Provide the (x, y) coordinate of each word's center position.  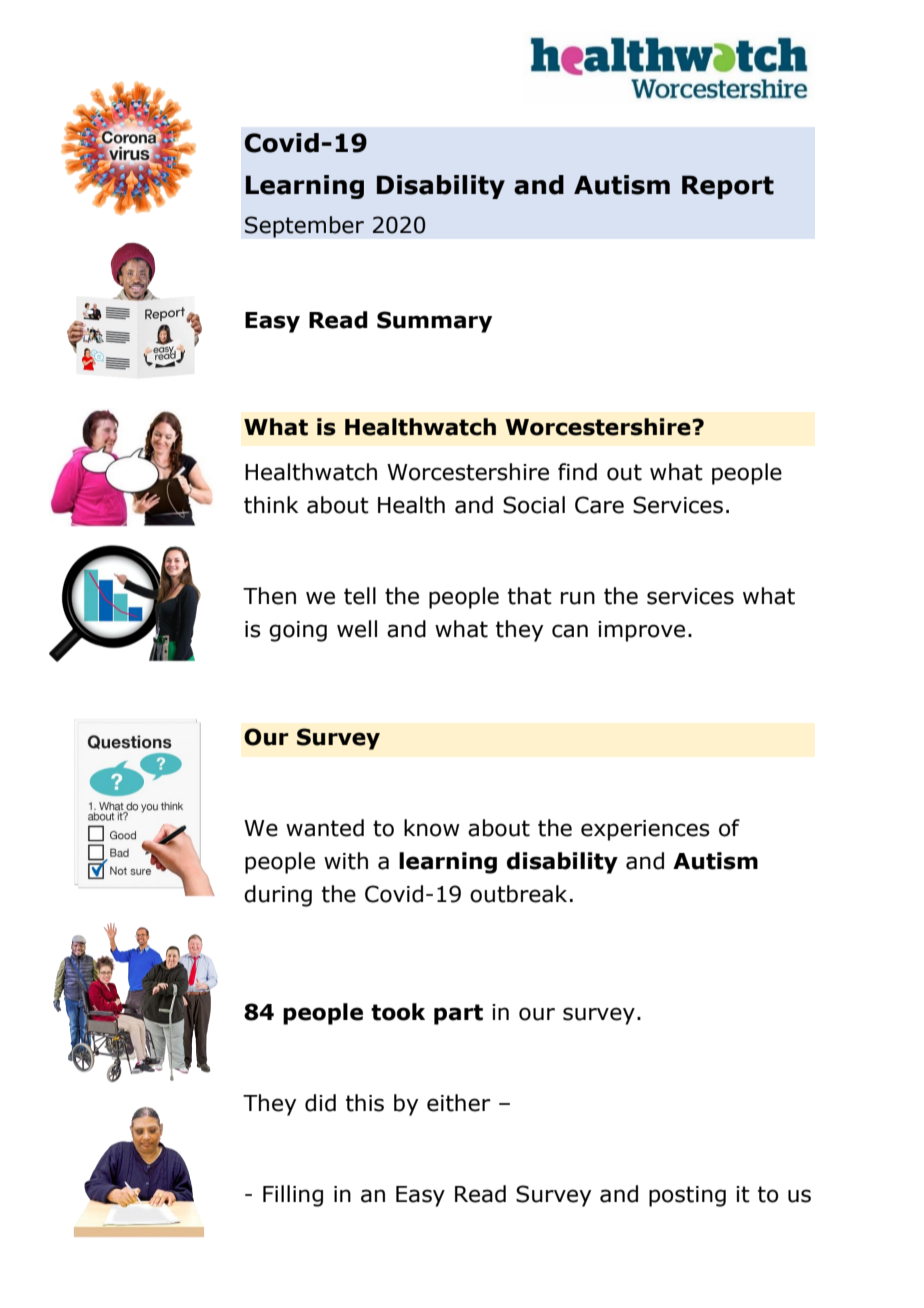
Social (534, 505)
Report (728, 187)
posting (687, 1196)
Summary (434, 322)
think (271, 505)
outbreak (518, 894)
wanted (325, 828)
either (458, 1103)
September (304, 227)
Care (599, 505)
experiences (645, 830)
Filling (293, 1196)
